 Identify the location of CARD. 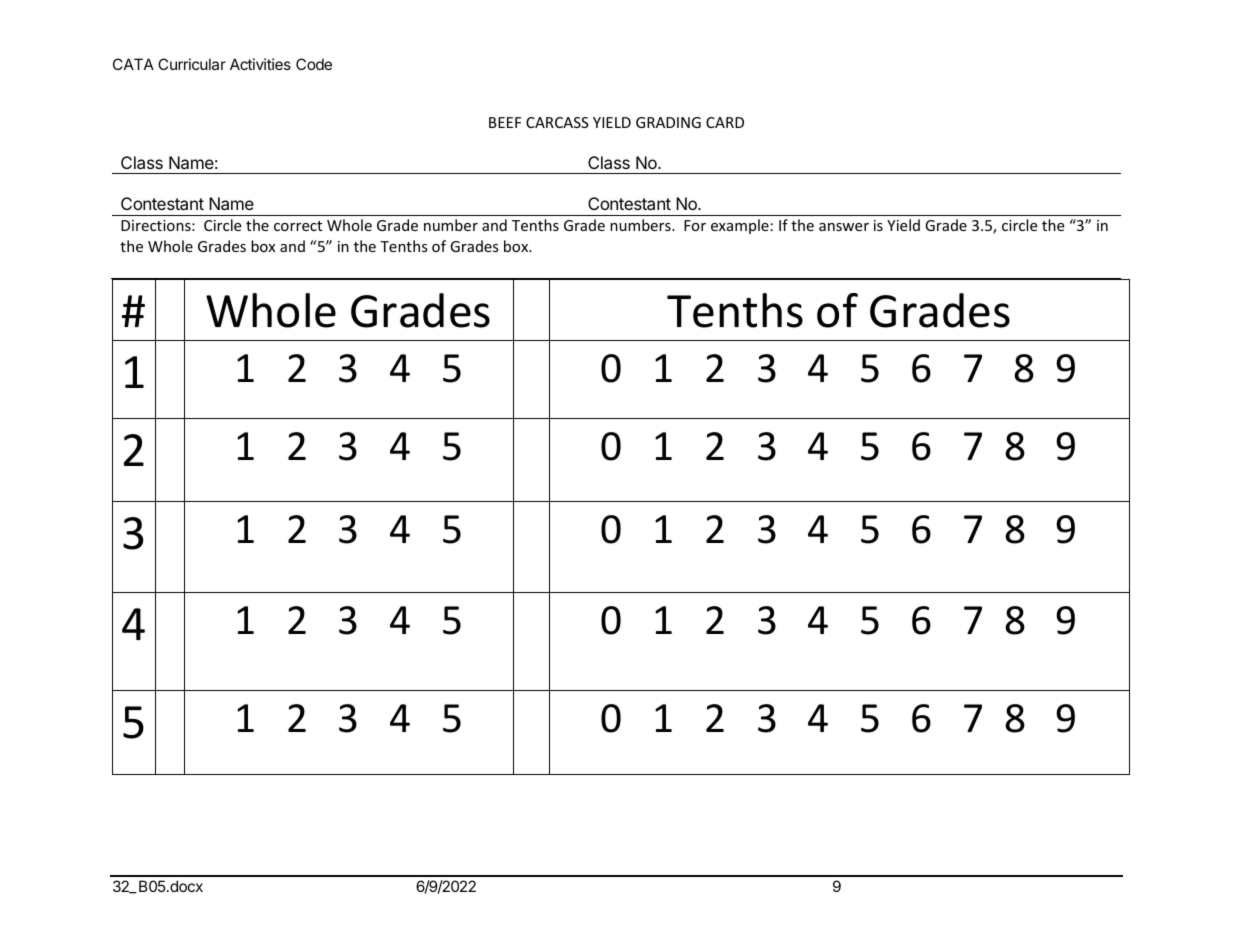
(725, 122).
